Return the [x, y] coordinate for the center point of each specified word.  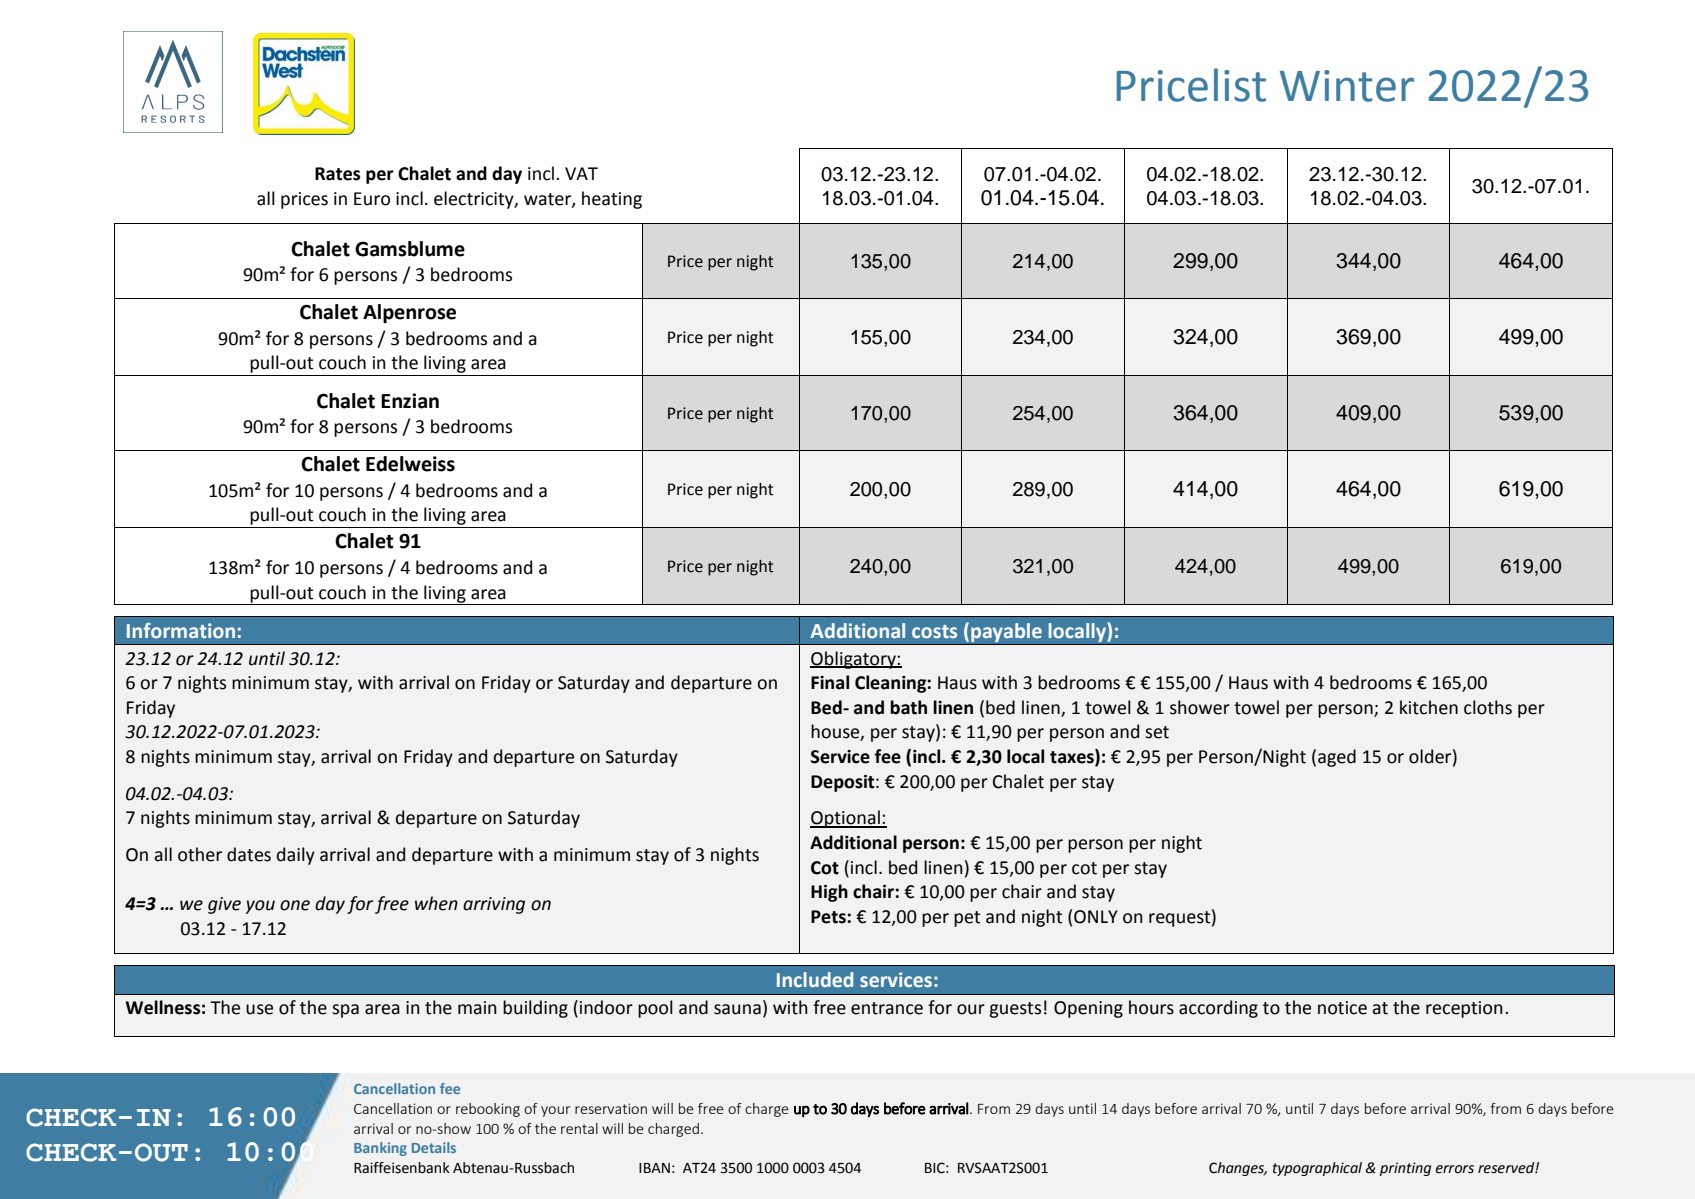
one [295, 905]
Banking [380, 1149]
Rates [337, 174]
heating [612, 200]
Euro [372, 199]
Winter [1347, 86]
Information [181, 630]
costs [934, 631]
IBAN [654, 1168]
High [829, 893]
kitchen [1429, 707]
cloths [1488, 707]
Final [830, 682]
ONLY [1096, 917]
